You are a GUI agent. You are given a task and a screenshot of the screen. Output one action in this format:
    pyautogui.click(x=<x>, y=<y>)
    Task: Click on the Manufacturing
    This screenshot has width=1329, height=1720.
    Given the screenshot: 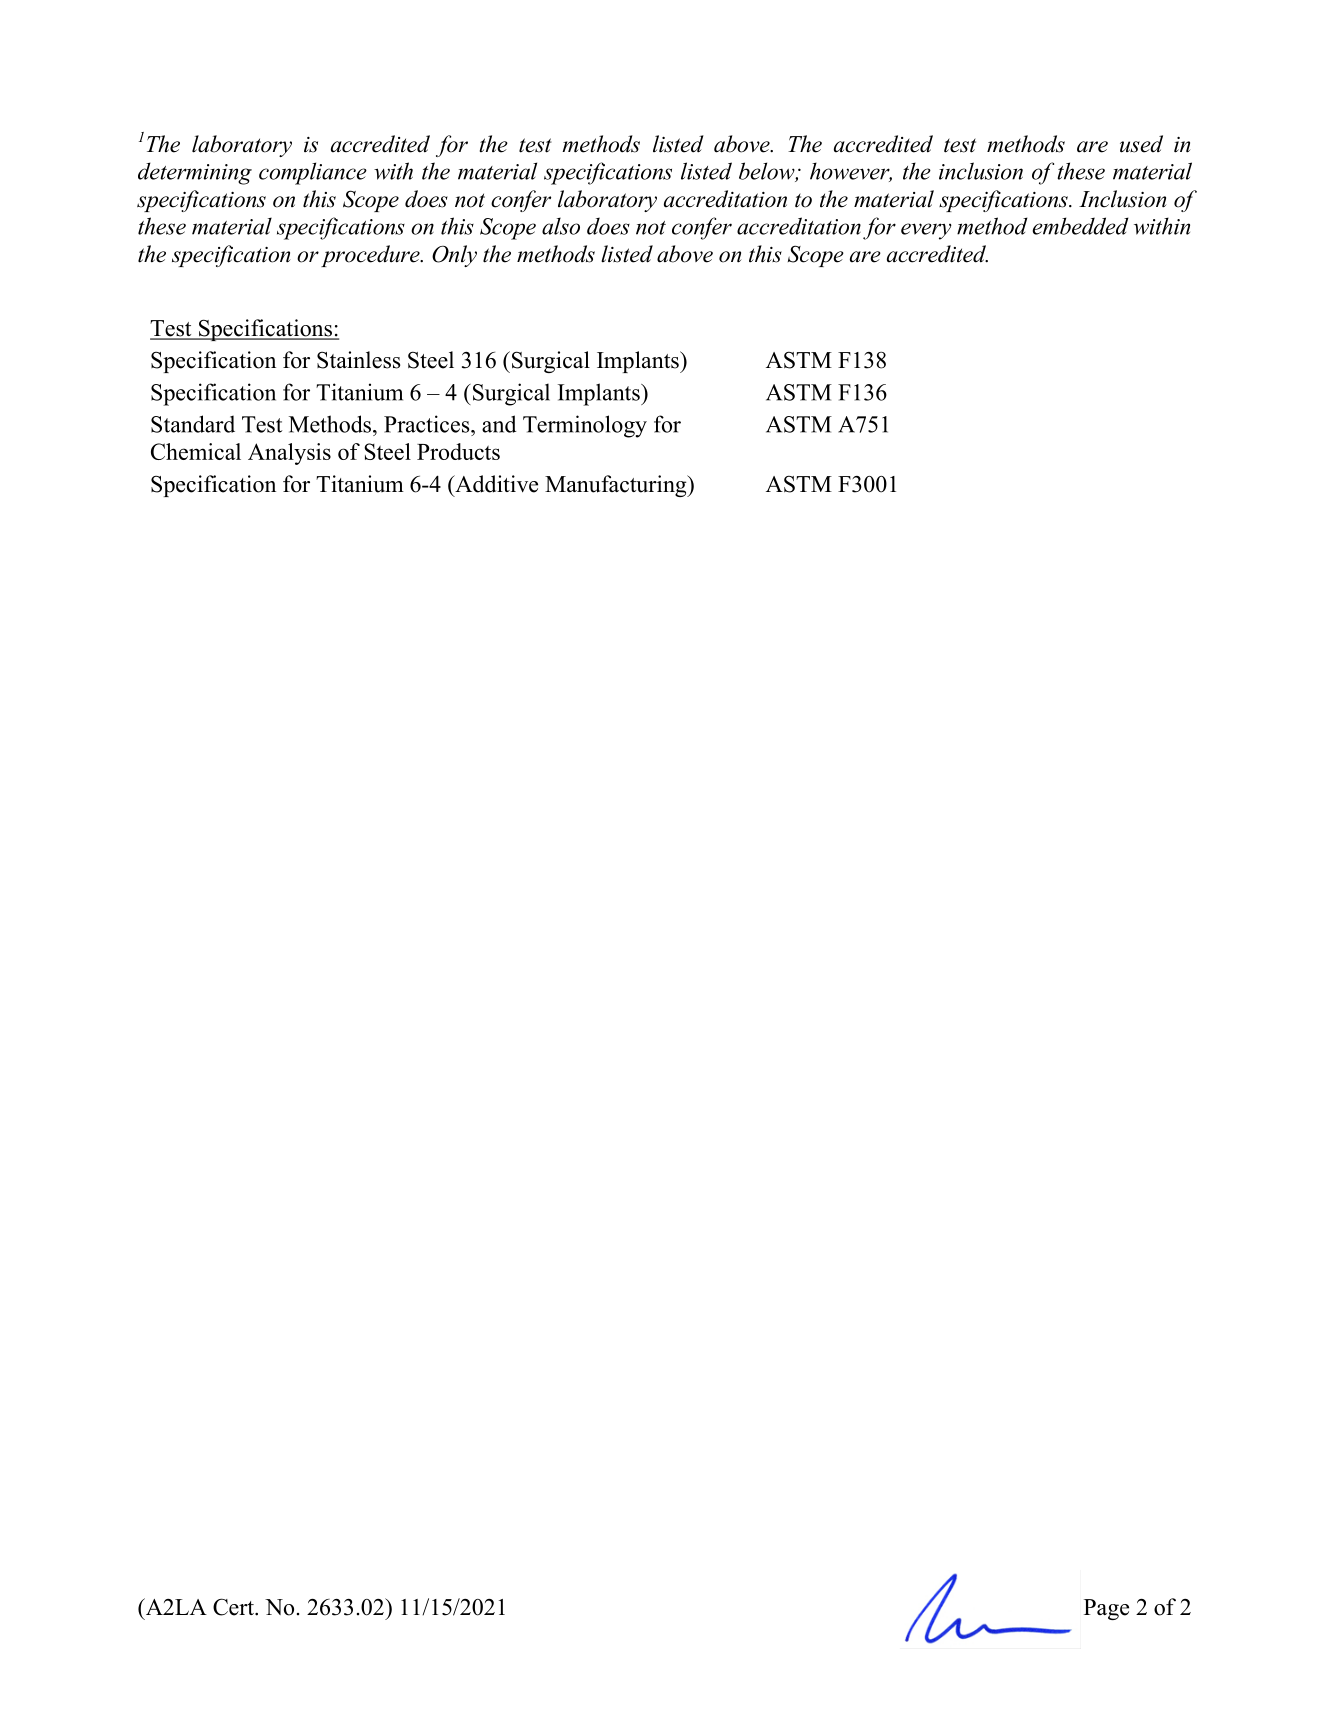 What is the action you would take?
    pyautogui.click(x=617, y=486)
